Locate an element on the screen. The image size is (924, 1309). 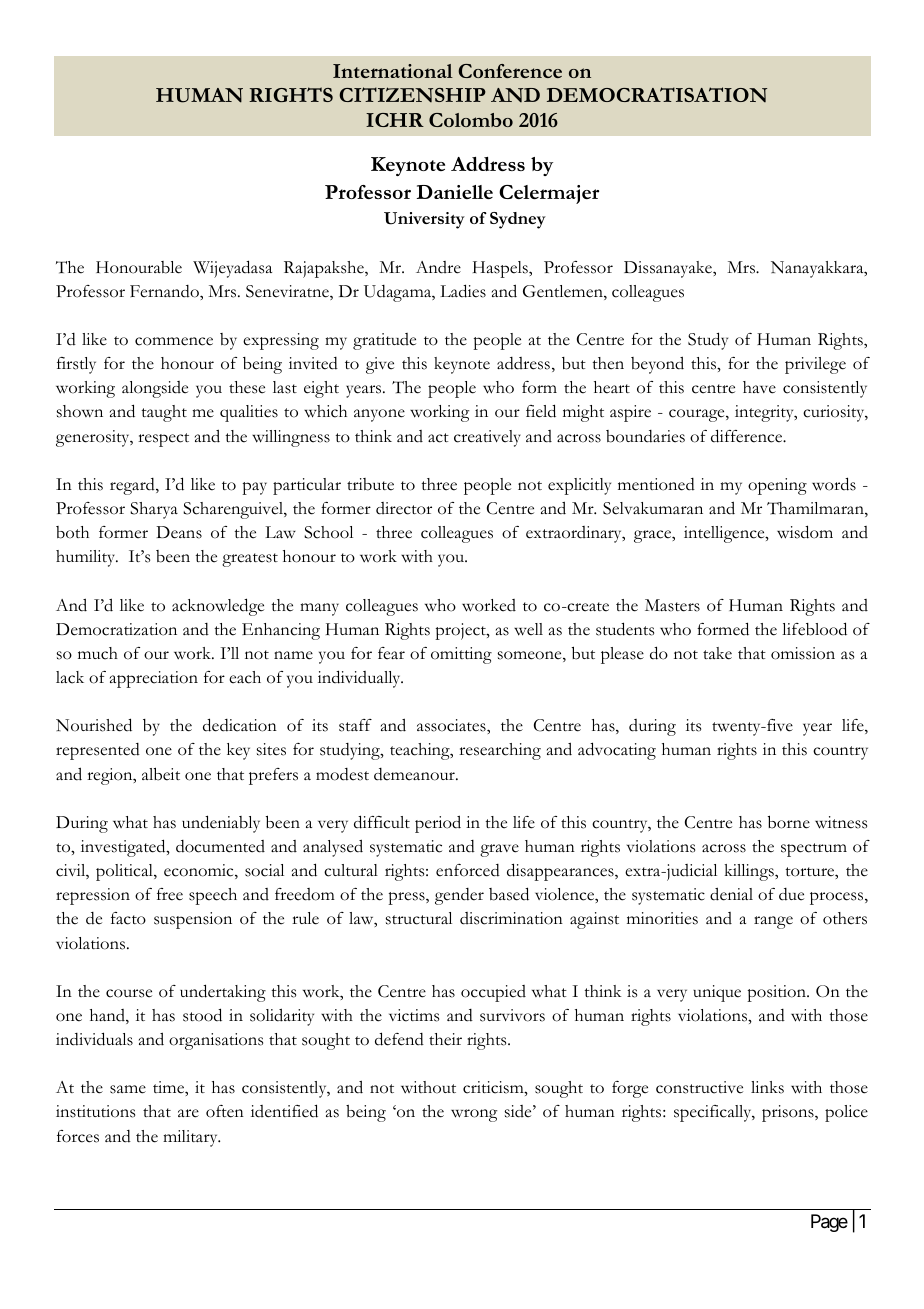
occupied is located at coordinates (493, 993).
